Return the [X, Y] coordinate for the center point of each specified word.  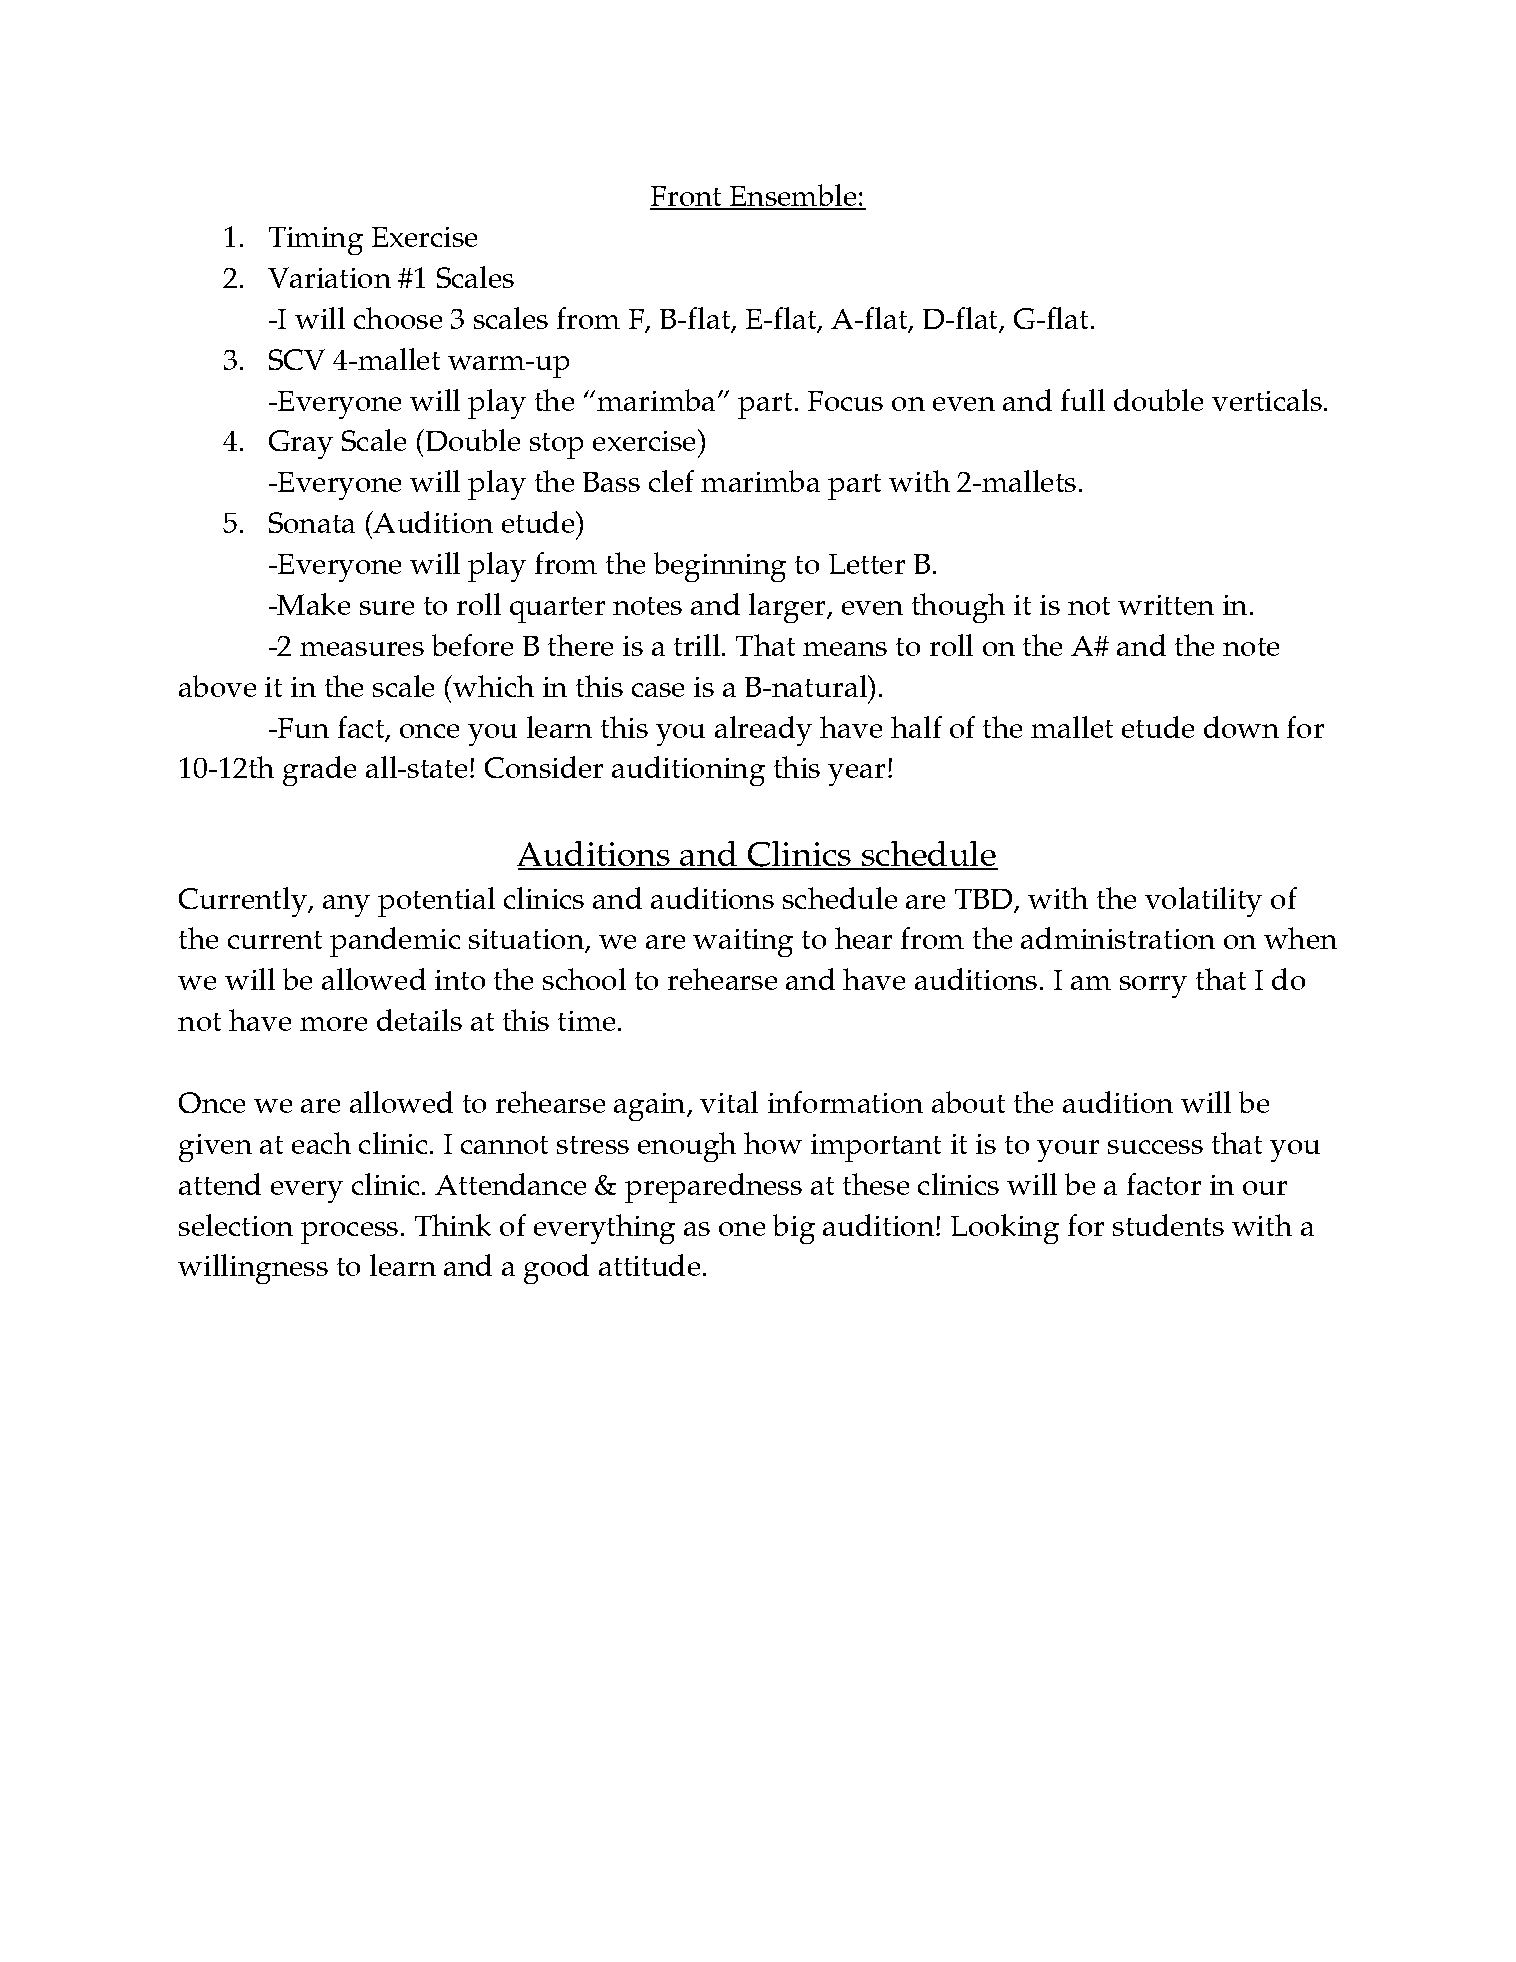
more [333, 1024]
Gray [301, 444]
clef [671, 481]
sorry [1153, 987]
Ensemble [793, 196]
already [763, 731]
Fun [302, 728]
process [349, 1233]
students [1168, 1225]
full [1083, 400]
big [794, 1229]
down [1241, 727]
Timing [316, 241]
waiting [743, 943]
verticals [1267, 400]
